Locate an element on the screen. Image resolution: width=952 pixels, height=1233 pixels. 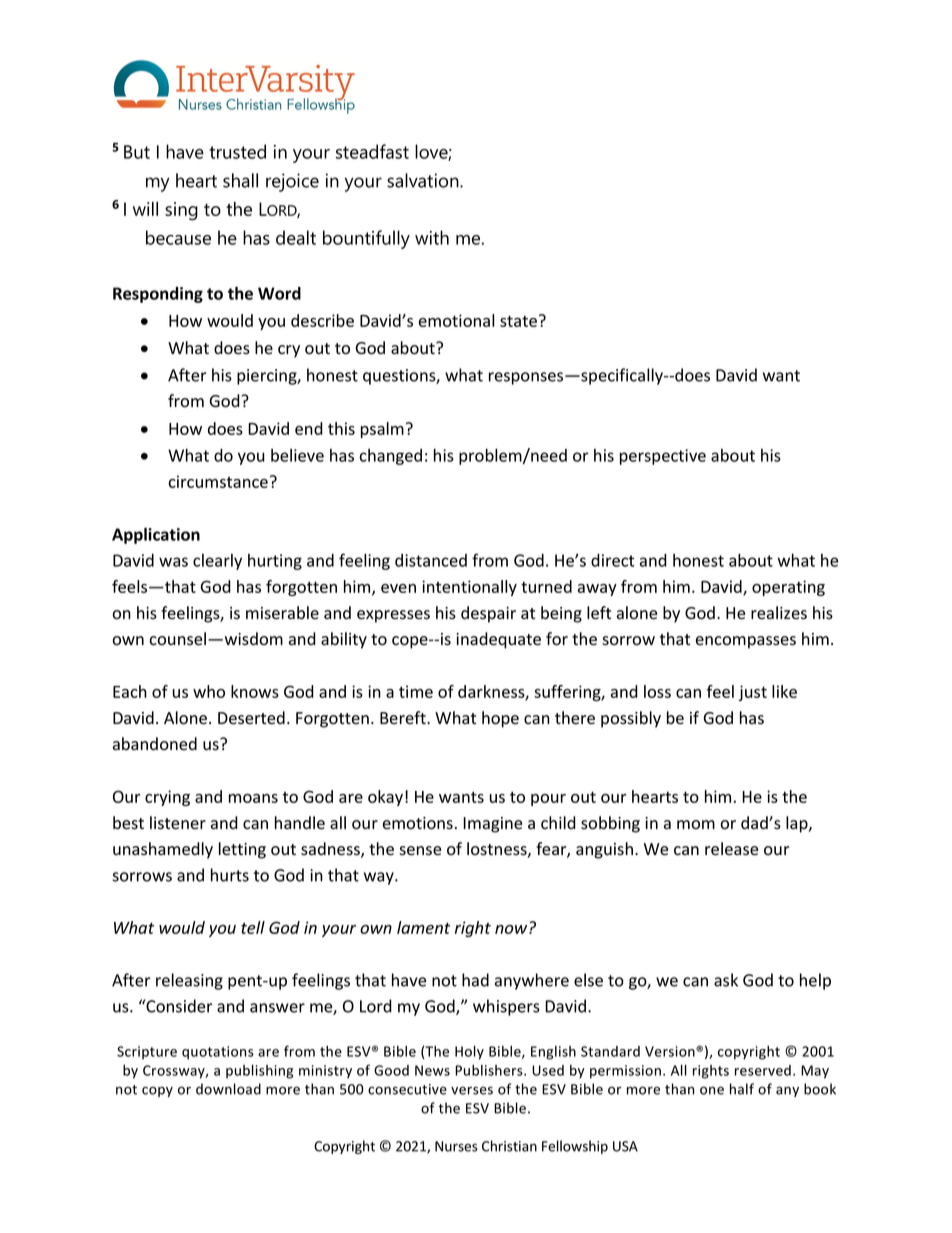
listener is located at coordinates (178, 823).
